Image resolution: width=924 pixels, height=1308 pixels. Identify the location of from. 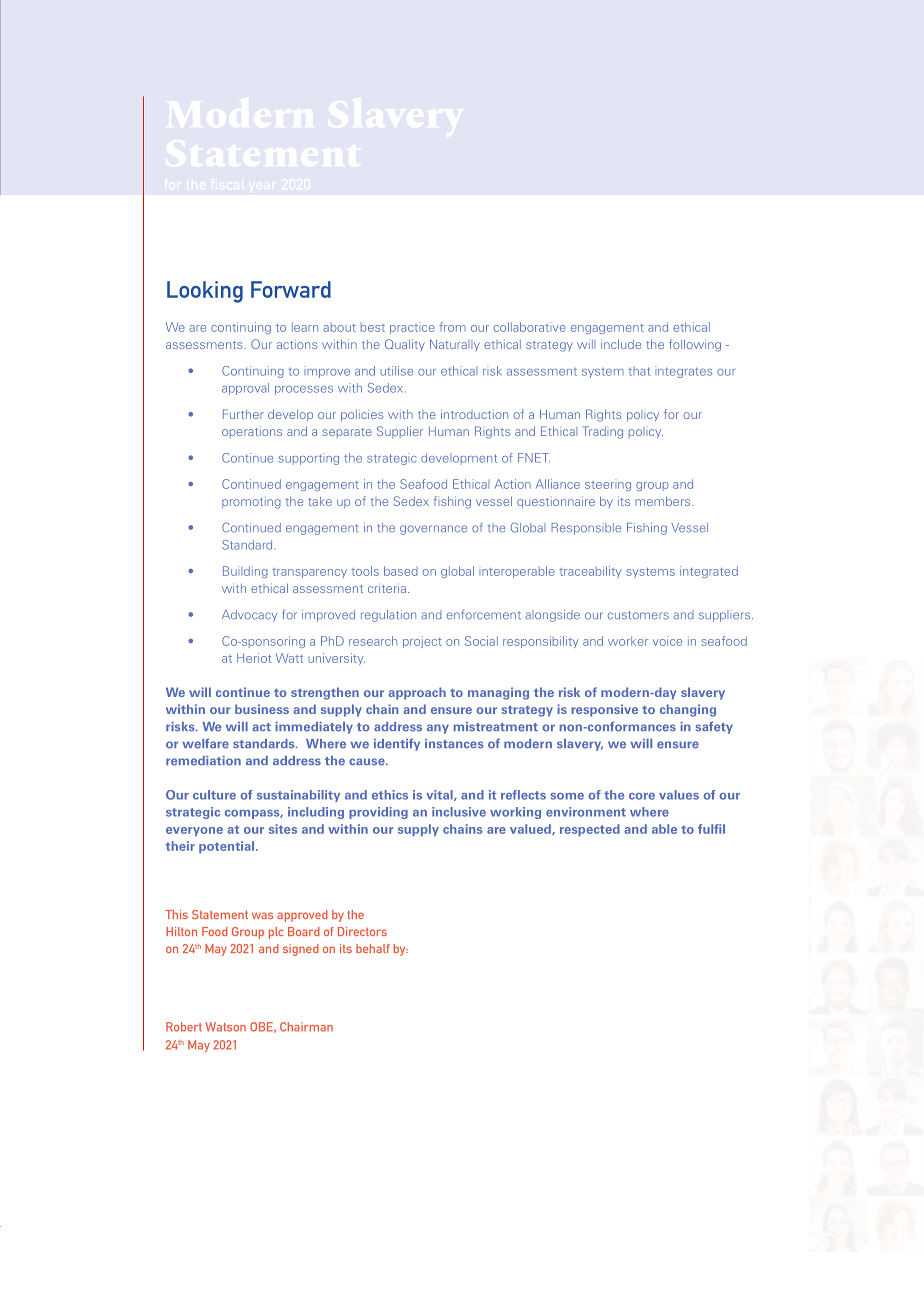
(452, 327).
